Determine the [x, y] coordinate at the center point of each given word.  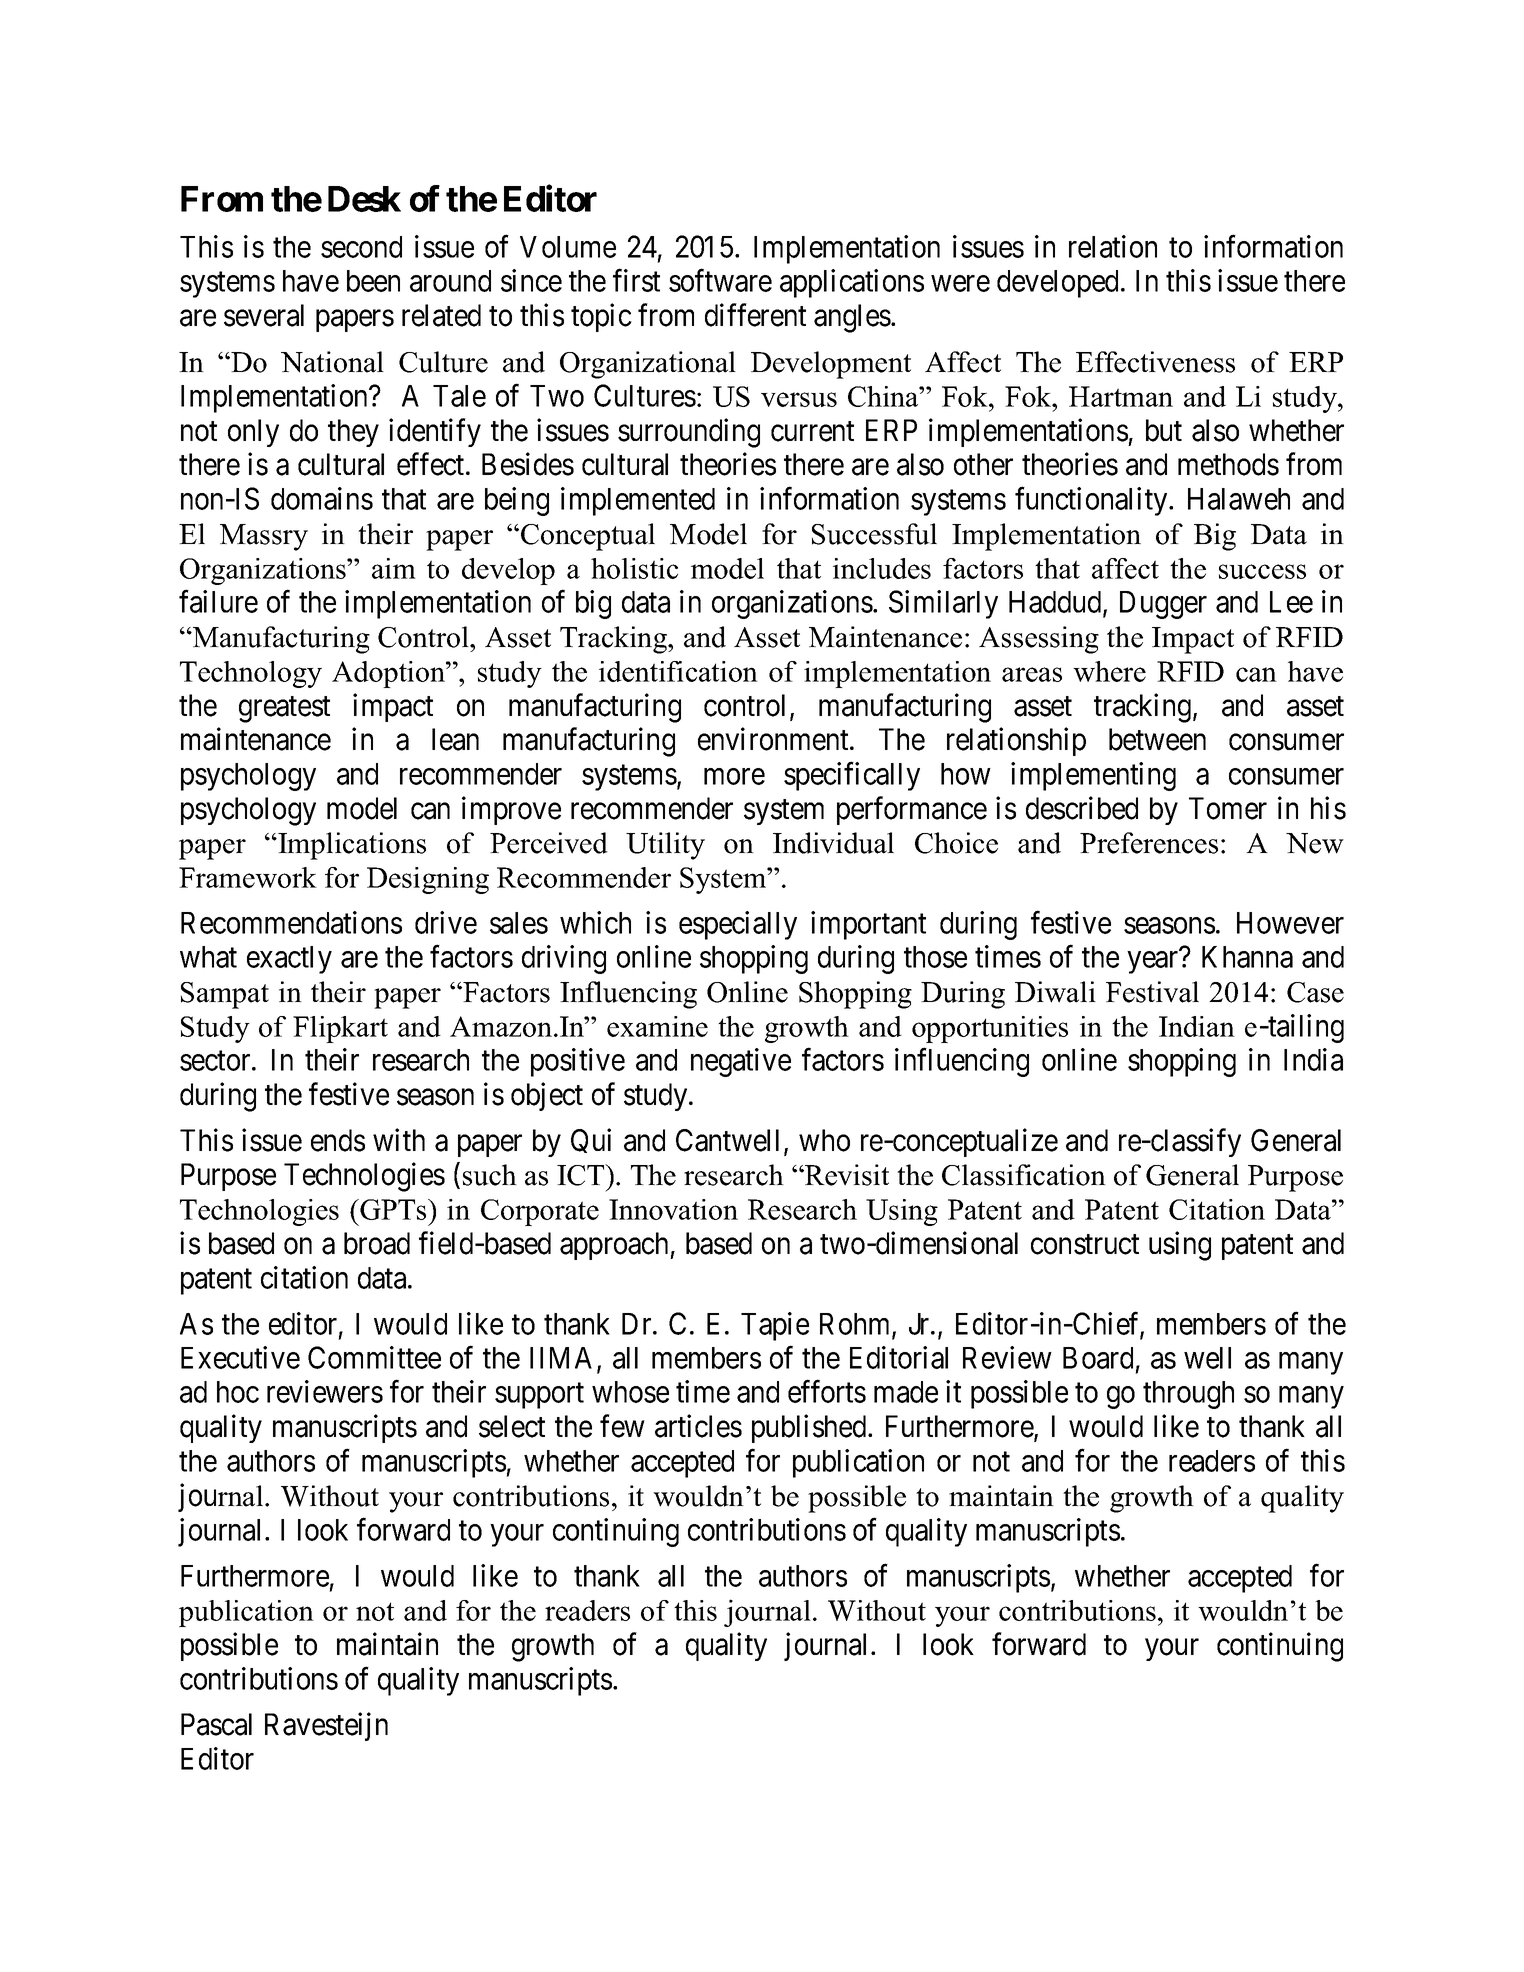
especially [738, 925]
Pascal [216, 1724]
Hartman [1121, 396]
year [1153, 963]
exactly [289, 960]
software [720, 280]
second [361, 247]
